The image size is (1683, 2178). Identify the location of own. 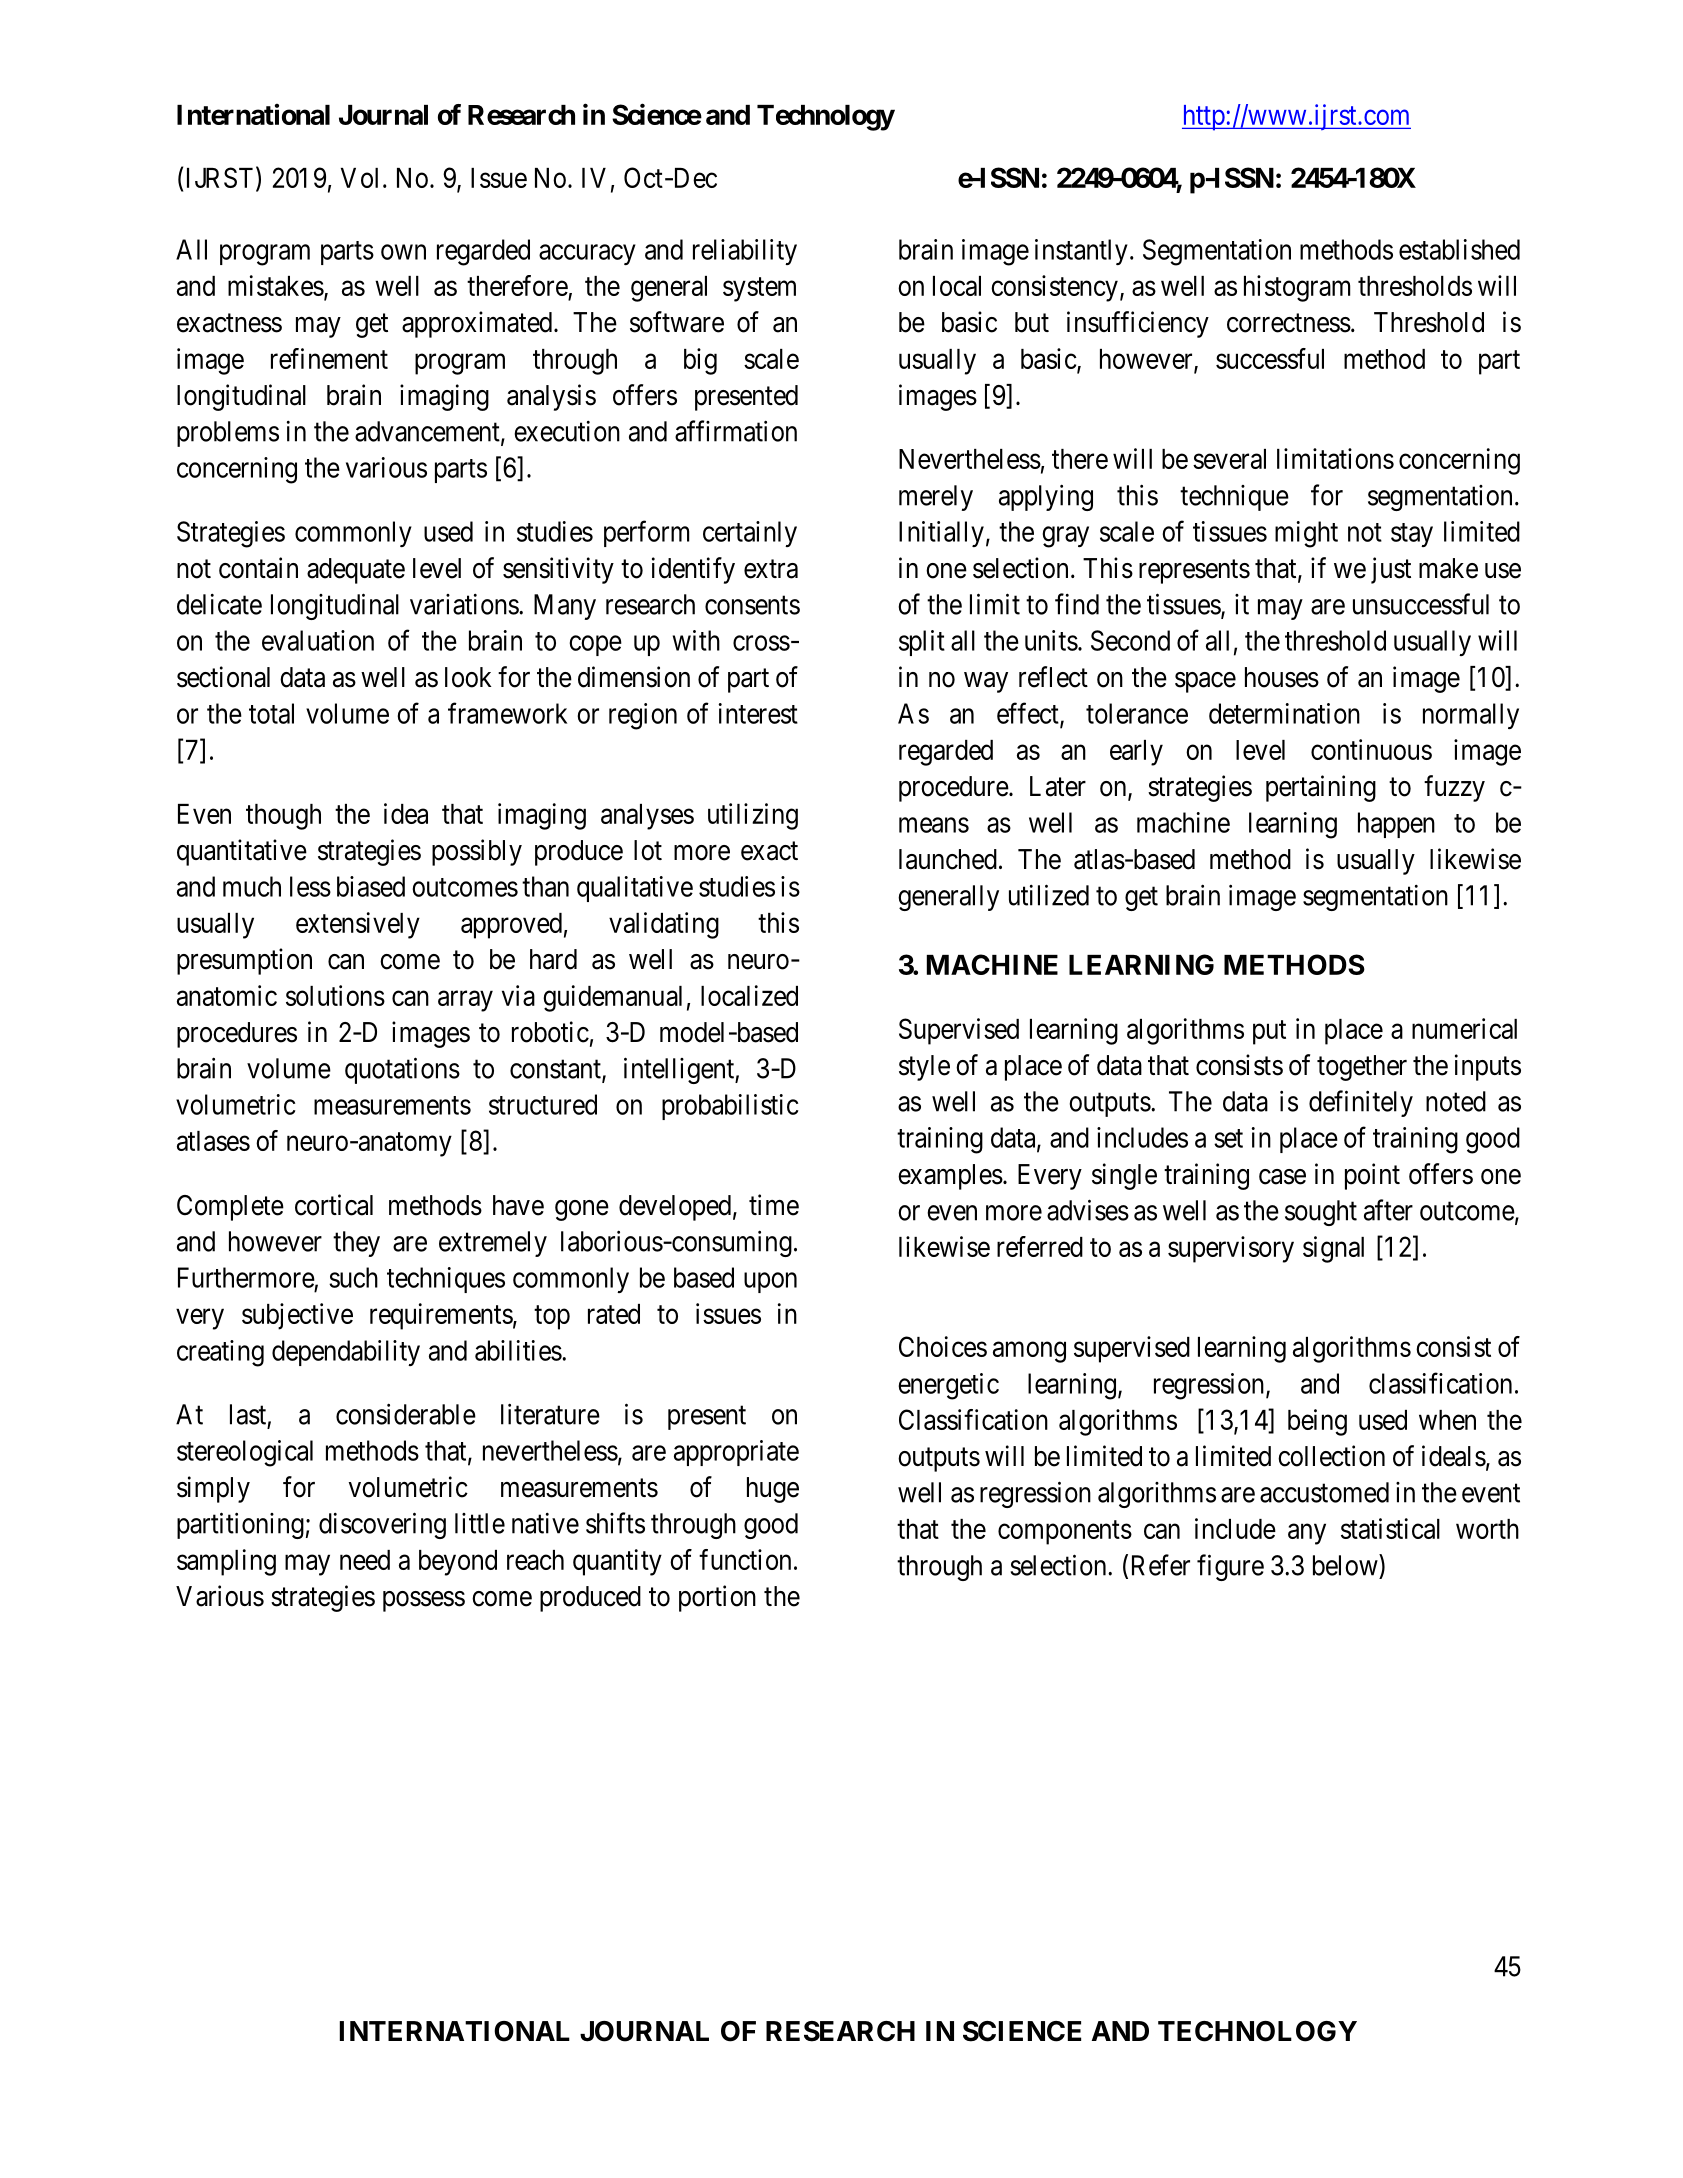
(403, 252).
